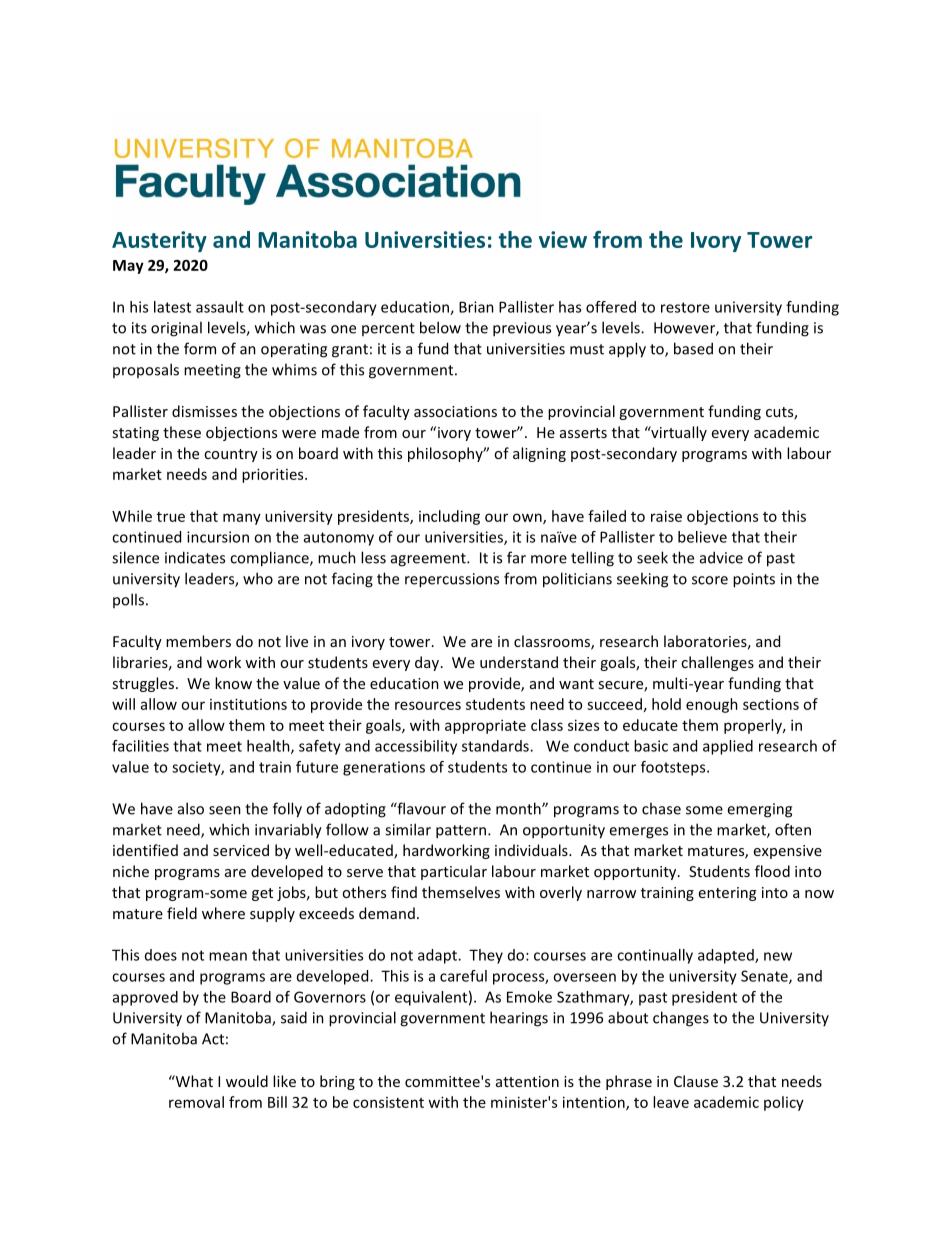 The width and height of the screenshot is (952, 1233). Describe the element at coordinates (449, 517) in the screenshot. I see `including` at that location.
